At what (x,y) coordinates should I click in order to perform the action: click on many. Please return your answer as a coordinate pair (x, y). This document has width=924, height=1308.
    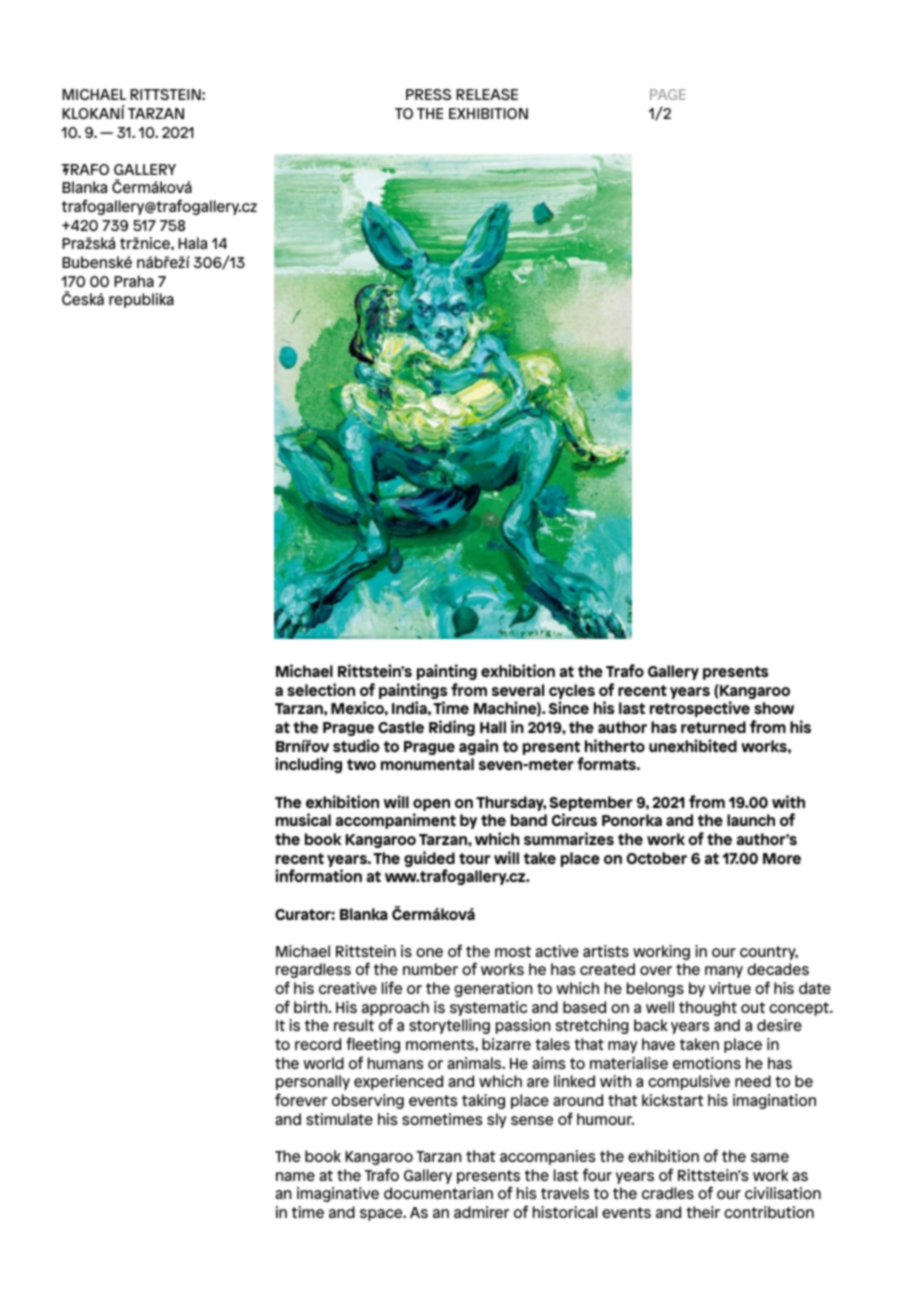
    Looking at the image, I should click on (724, 972).
